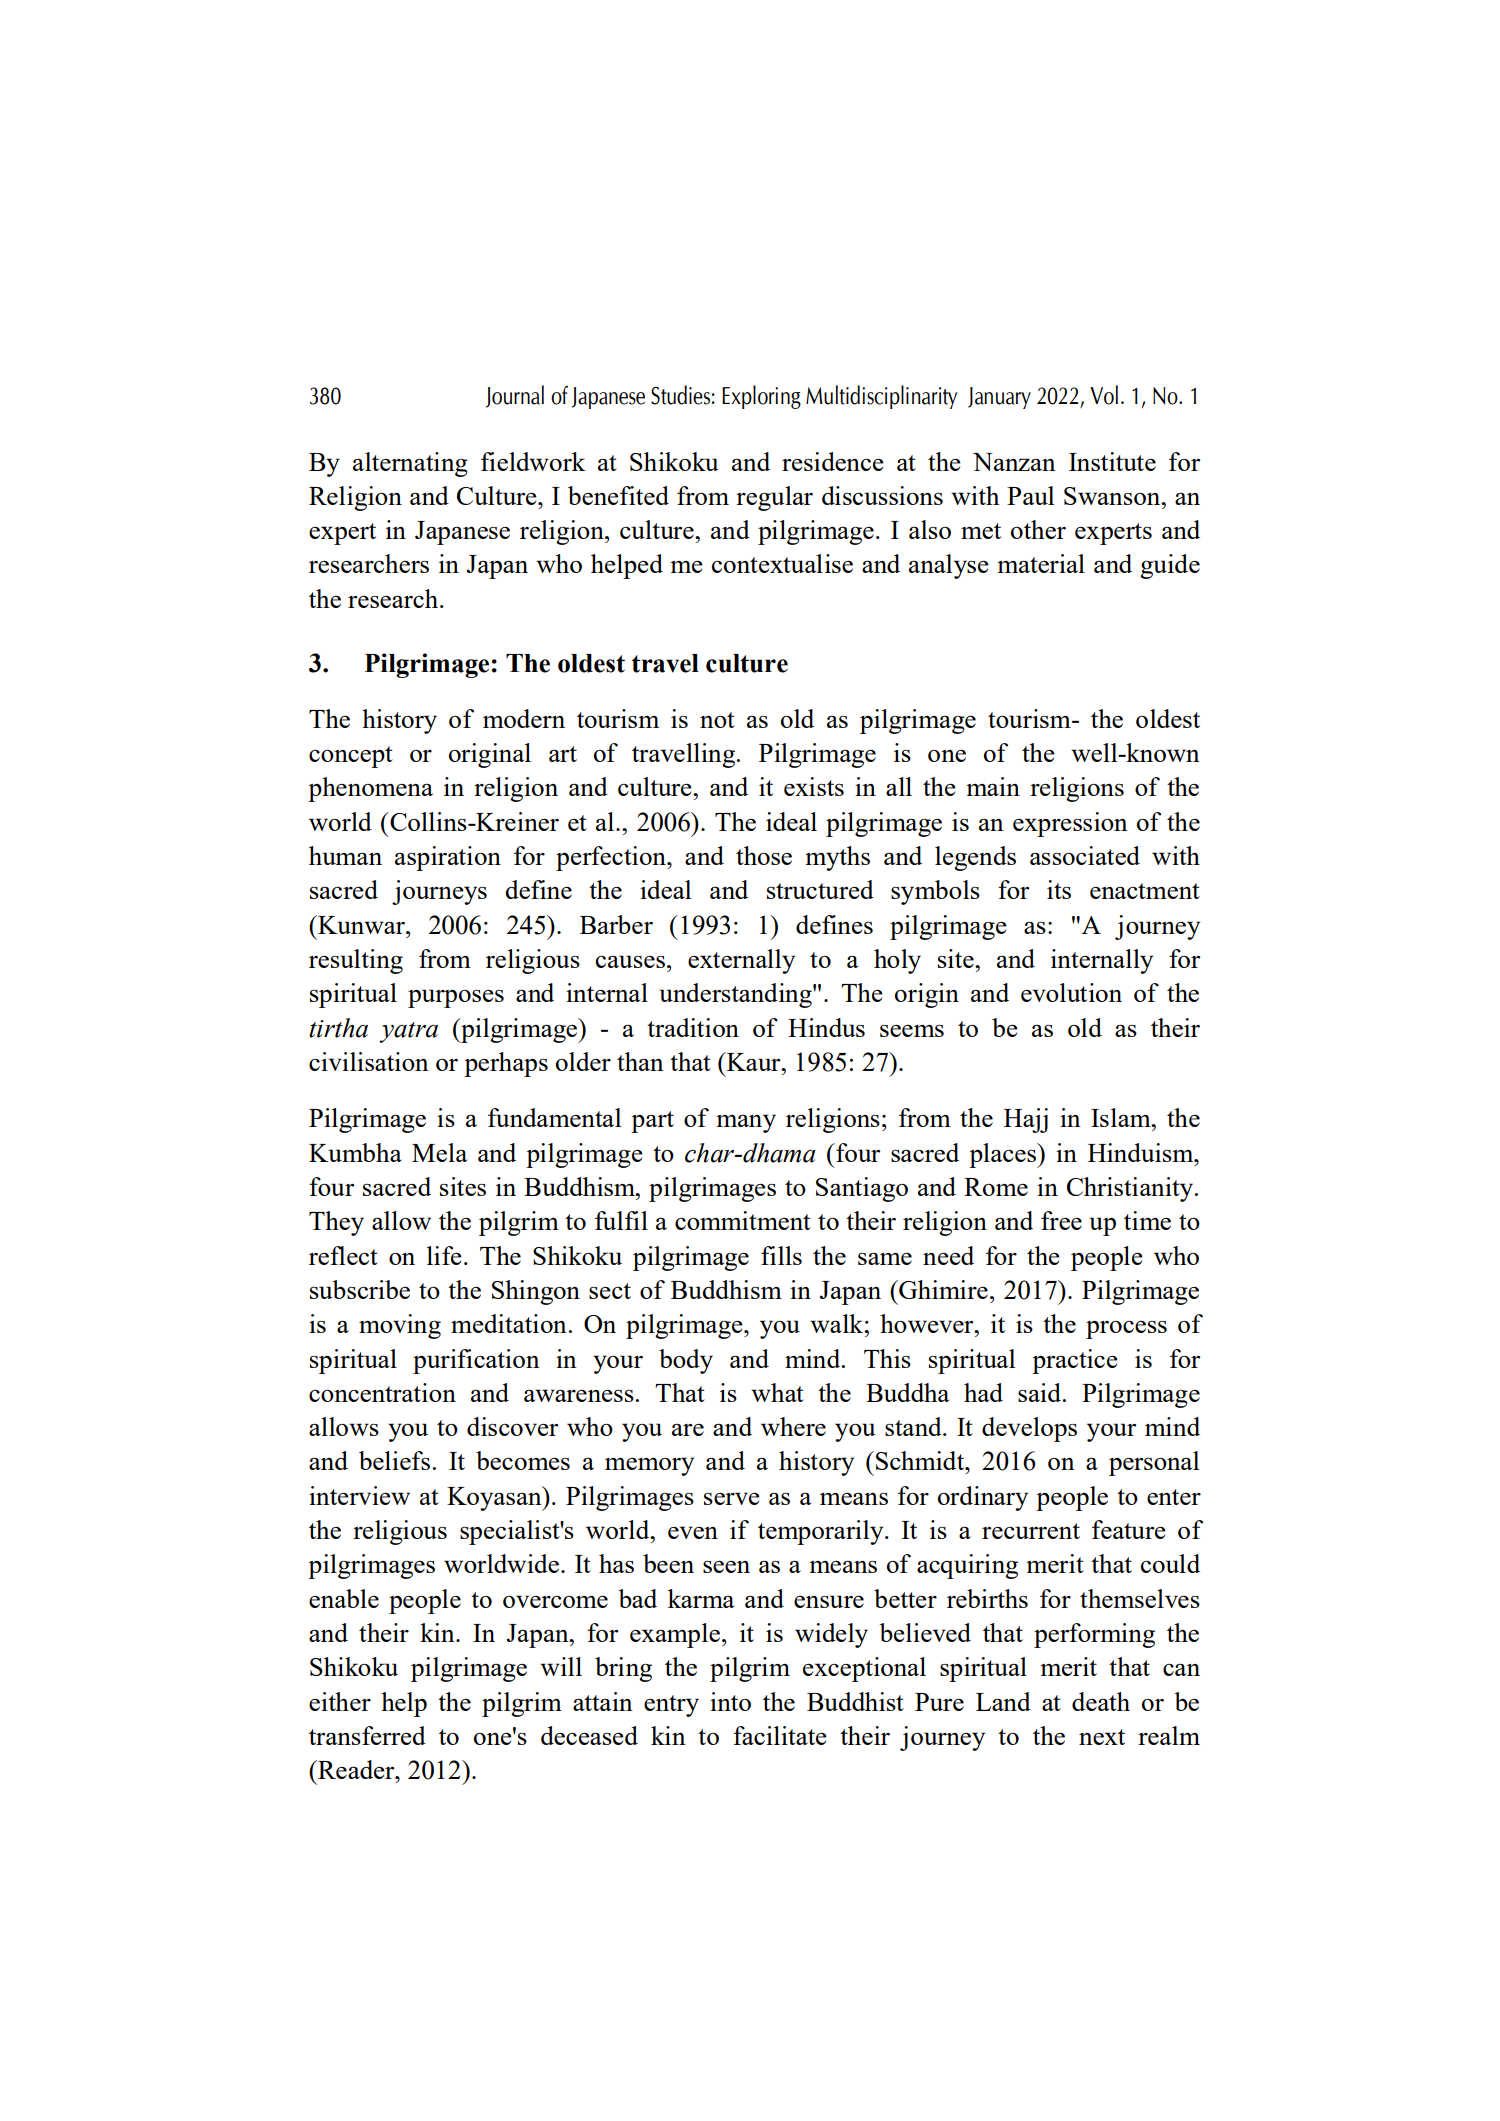 The image size is (1500, 2121). What do you see at coordinates (1112, 461) in the screenshot?
I see `Institute` at bounding box center [1112, 461].
